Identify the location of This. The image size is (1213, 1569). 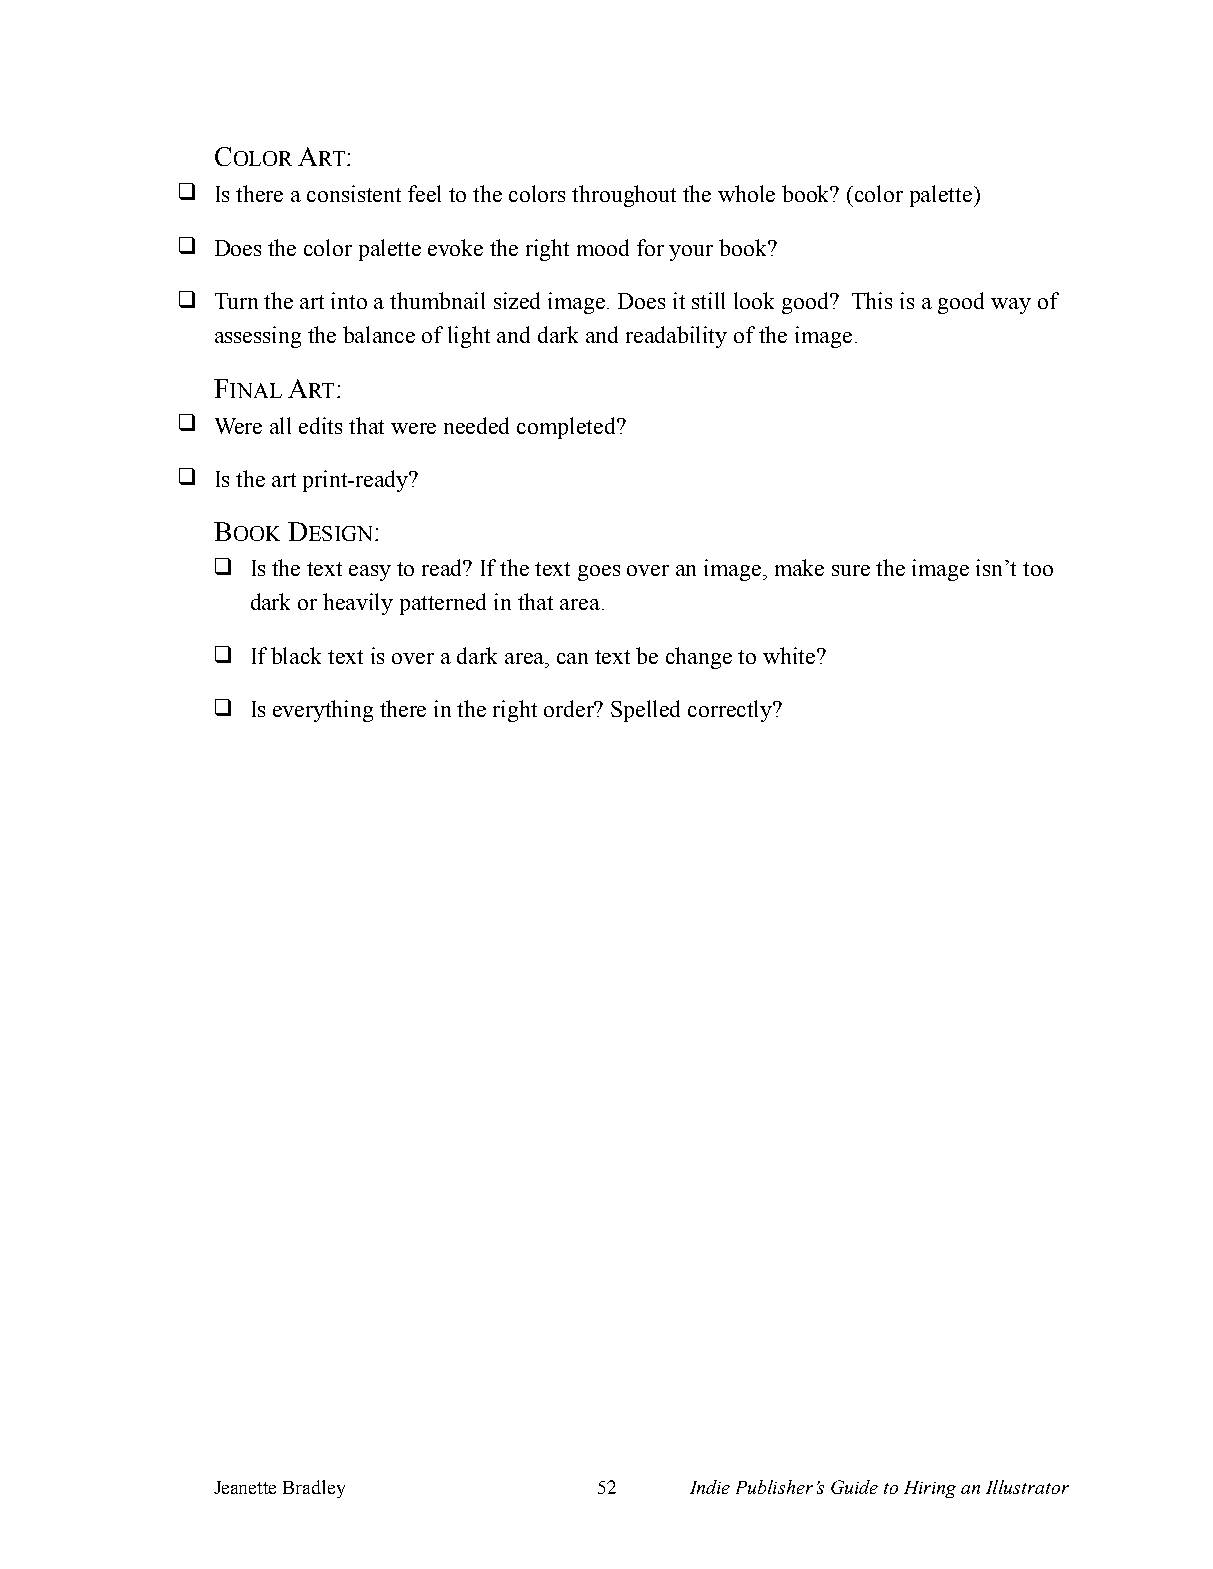
(872, 300).
